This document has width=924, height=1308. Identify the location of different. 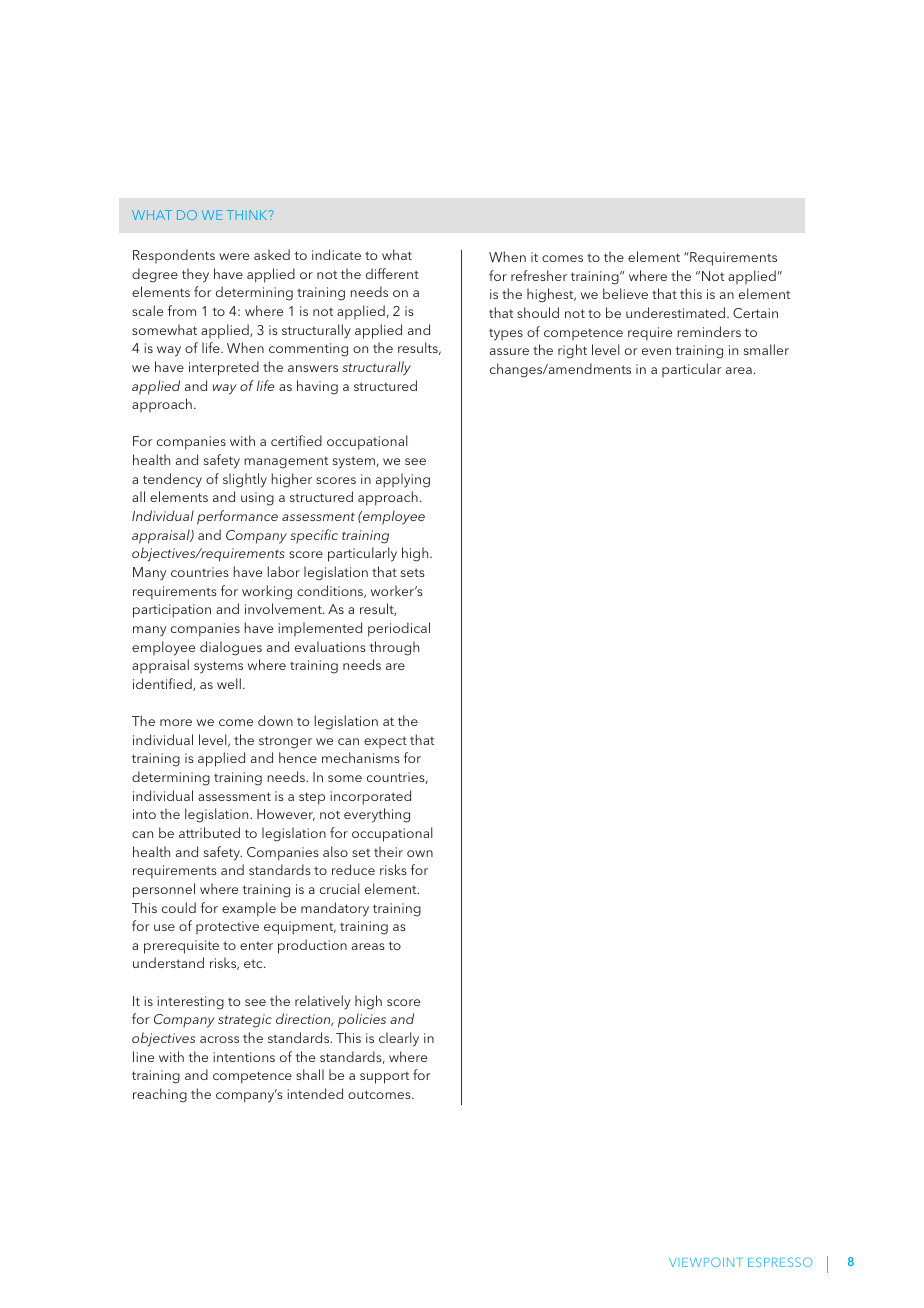
(392, 273).
